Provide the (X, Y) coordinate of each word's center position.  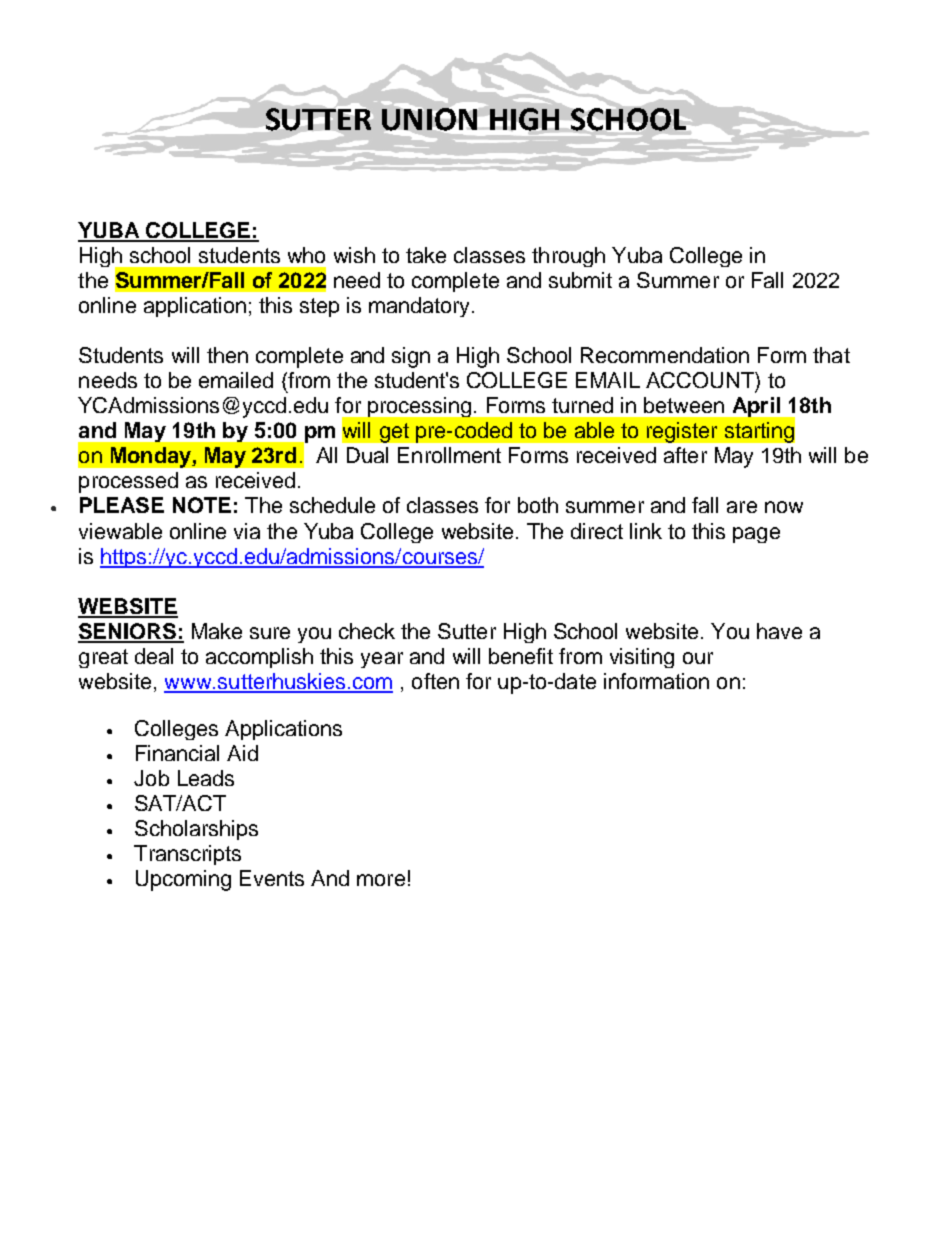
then (227, 355)
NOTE (202, 505)
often (435, 681)
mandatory (421, 307)
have (779, 631)
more (381, 880)
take (426, 255)
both (538, 505)
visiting (642, 658)
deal (154, 656)
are (742, 507)
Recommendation (665, 355)
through (568, 257)
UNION (429, 119)
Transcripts (187, 855)
